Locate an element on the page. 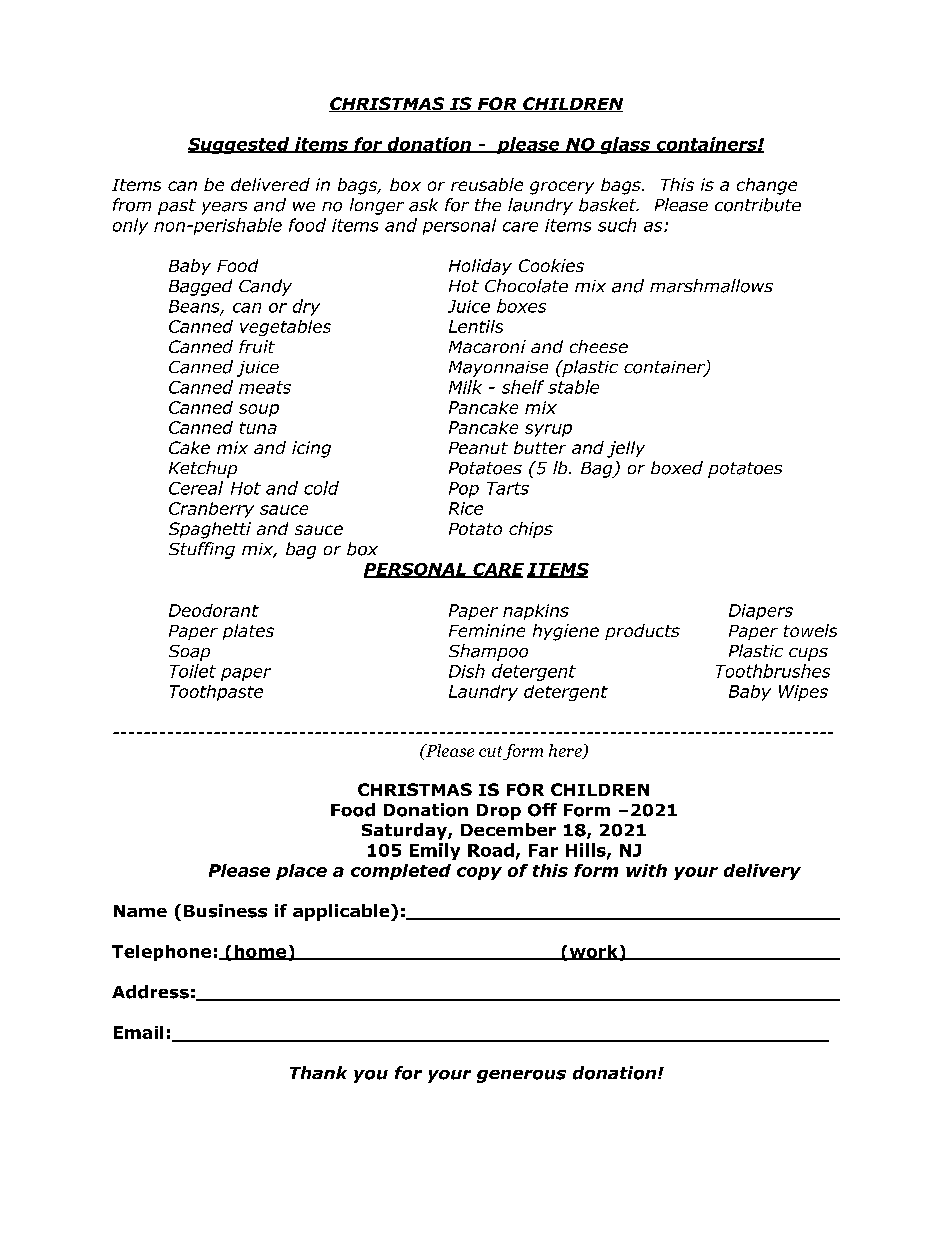 This image has width=952, height=1233. Deodorant is located at coordinates (214, 610).
